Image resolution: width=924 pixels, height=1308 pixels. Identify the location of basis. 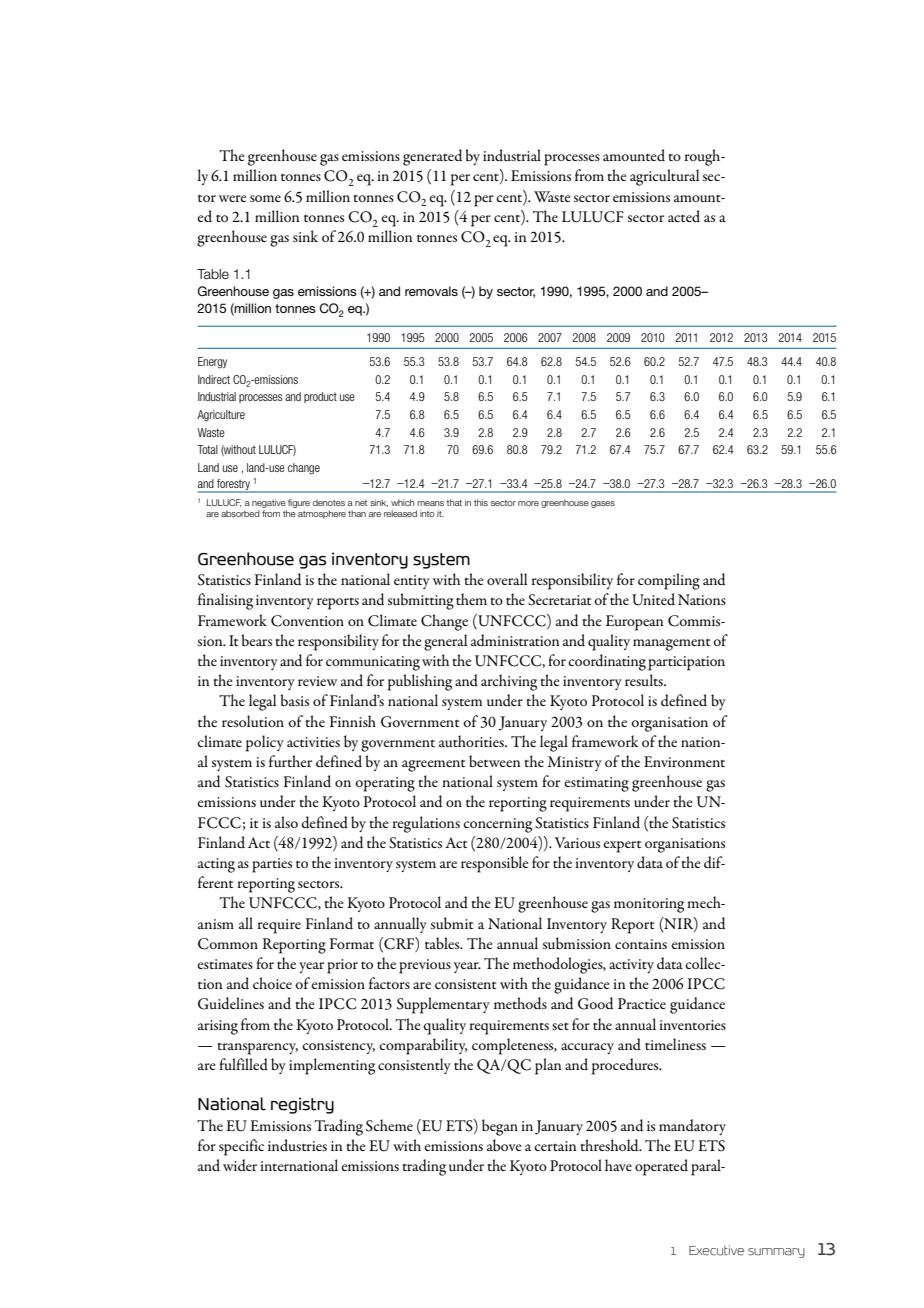
(294, 700).
